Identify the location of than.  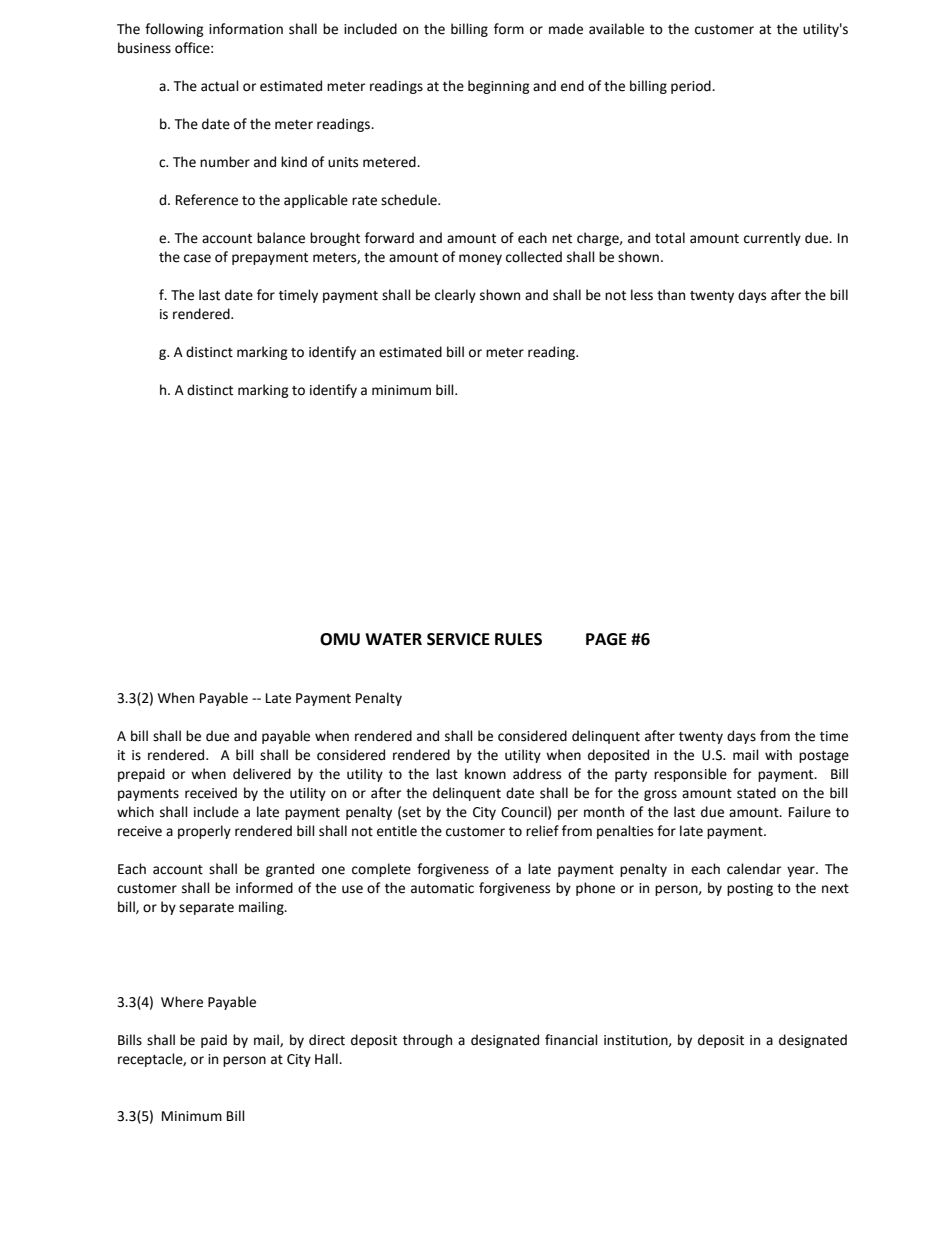
(671, 295).
